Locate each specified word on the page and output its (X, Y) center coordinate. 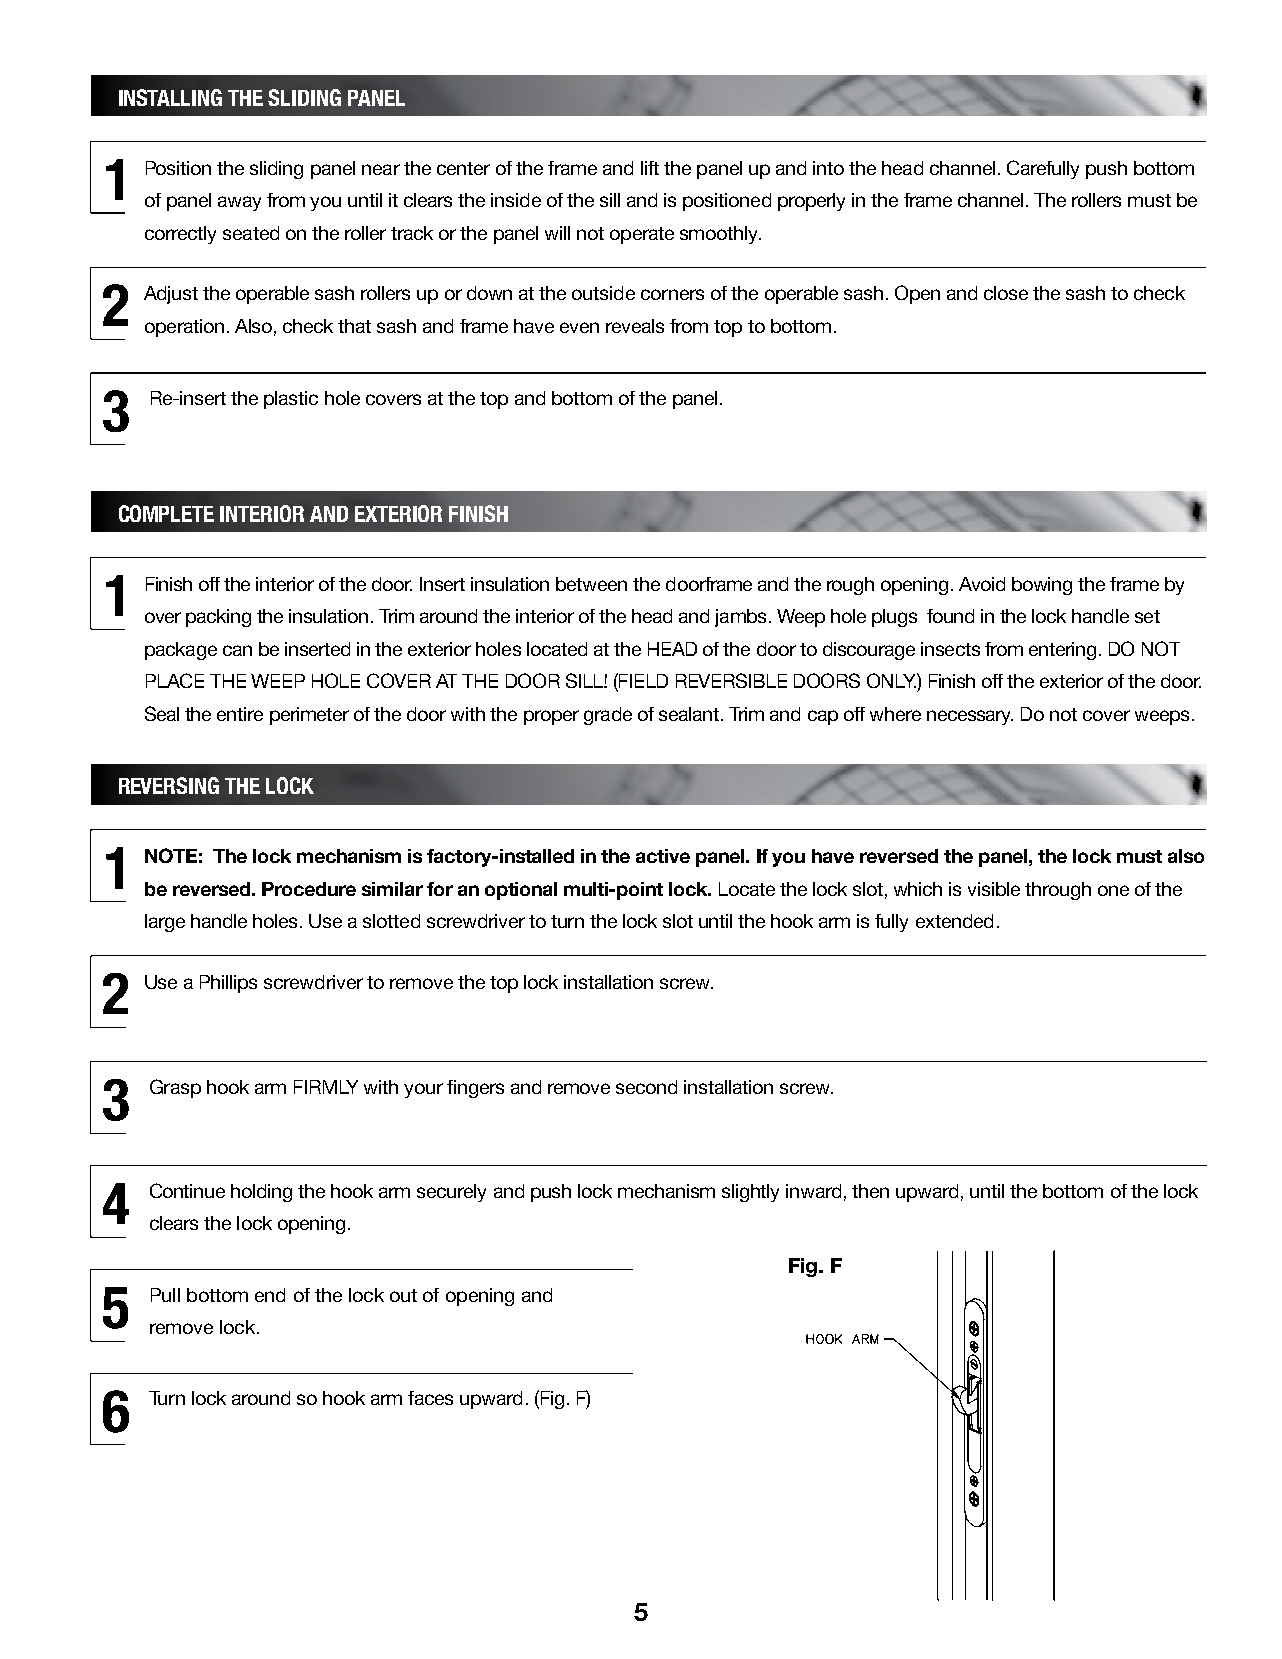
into (828, 168)
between (591, 584)
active (663, 856)
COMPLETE (166, 513)
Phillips (228, 984)
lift (650, 168)
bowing (1042, 586)
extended (954, 921)
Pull (165, 1295)
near (381, 169)
